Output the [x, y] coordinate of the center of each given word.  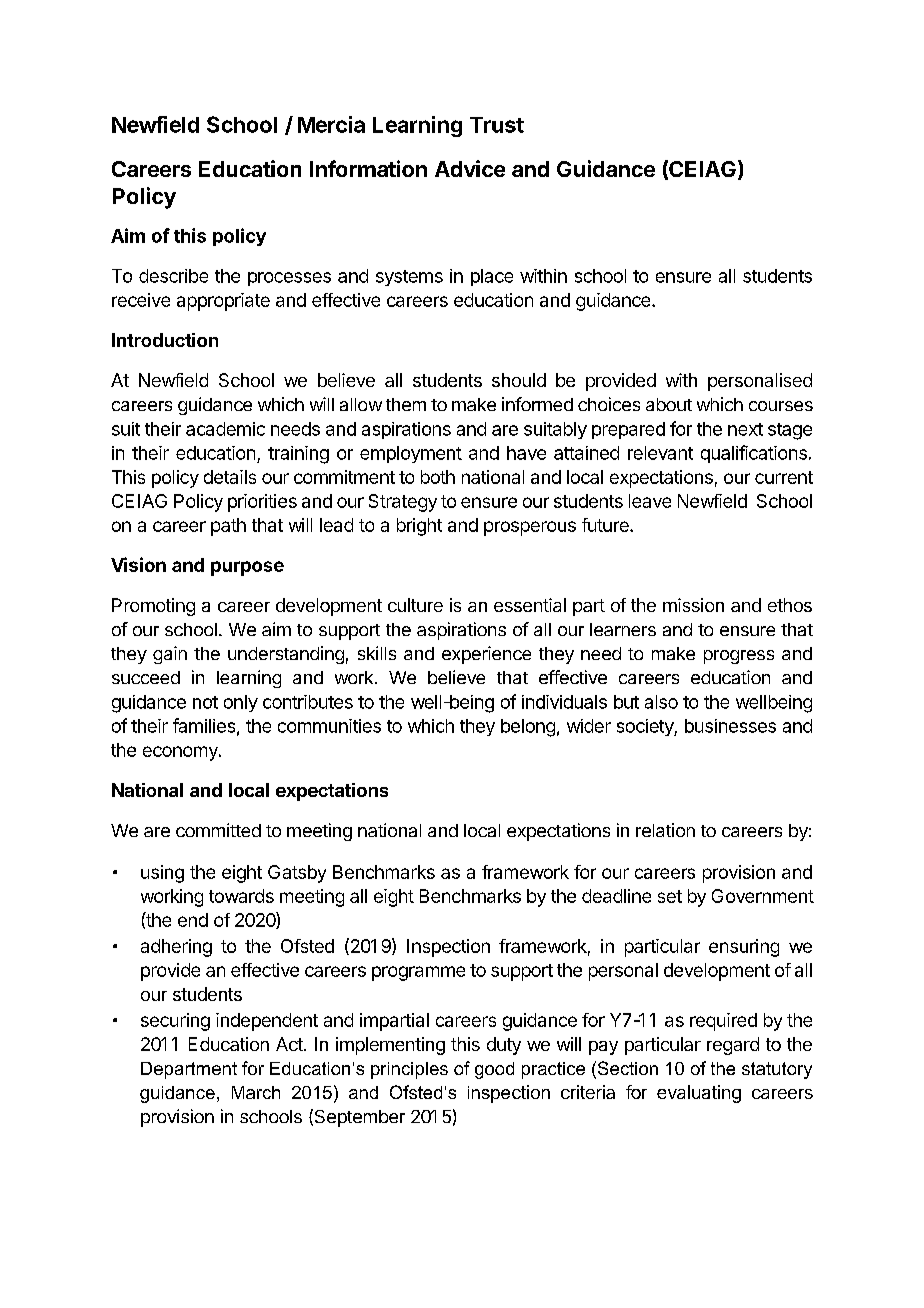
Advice [470, 168]
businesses [730, 726]
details [230, 477]
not [205, 702]
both [438, 477]
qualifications [754, 454]
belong [528, 728]
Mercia [331, 124]
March [256, 1092]
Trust [497, 125]
